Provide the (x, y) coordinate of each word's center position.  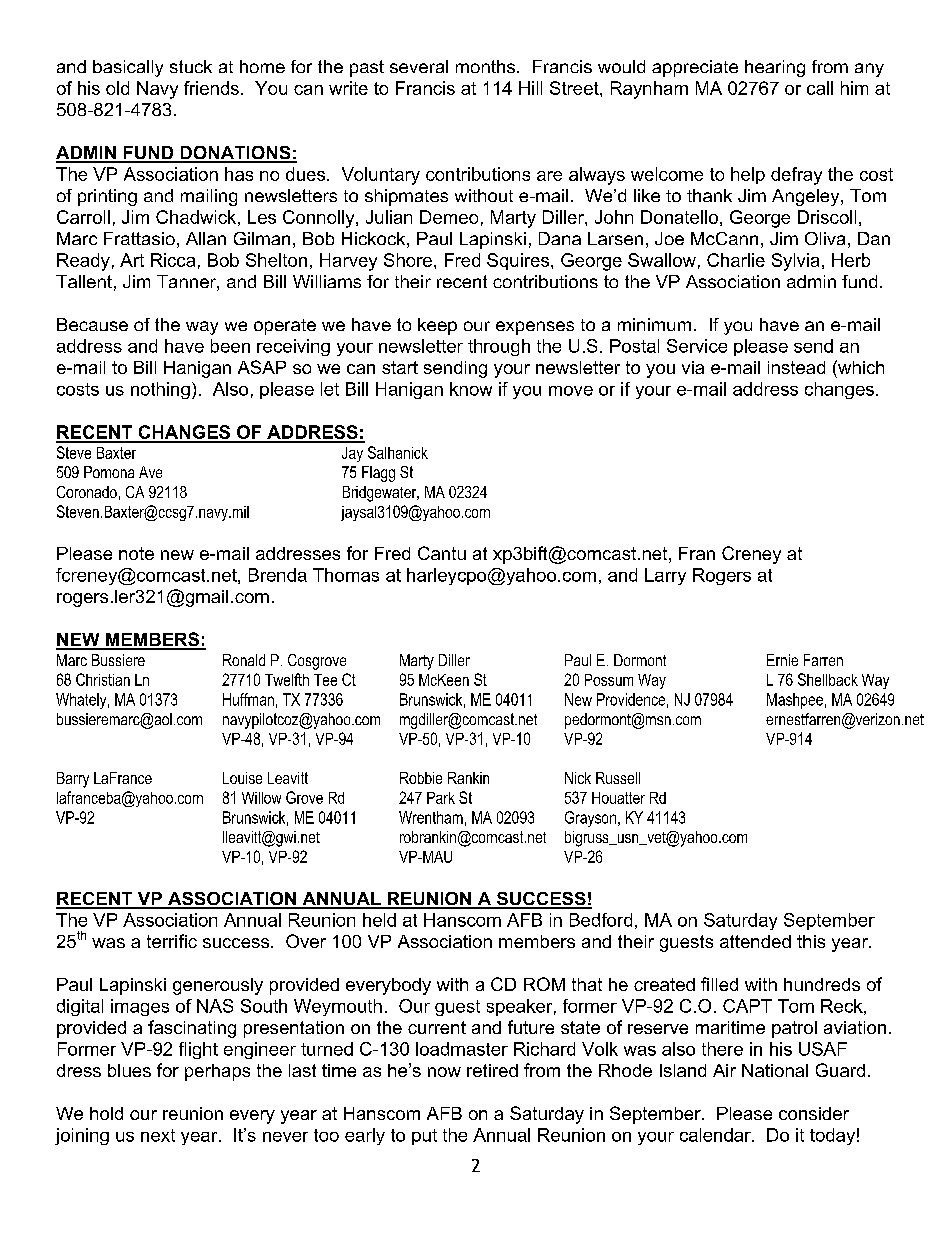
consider (814, 1113)
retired (492, 1070)
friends (211, 88)
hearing (775, 68)
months (485, 66)
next (158, 1135)
